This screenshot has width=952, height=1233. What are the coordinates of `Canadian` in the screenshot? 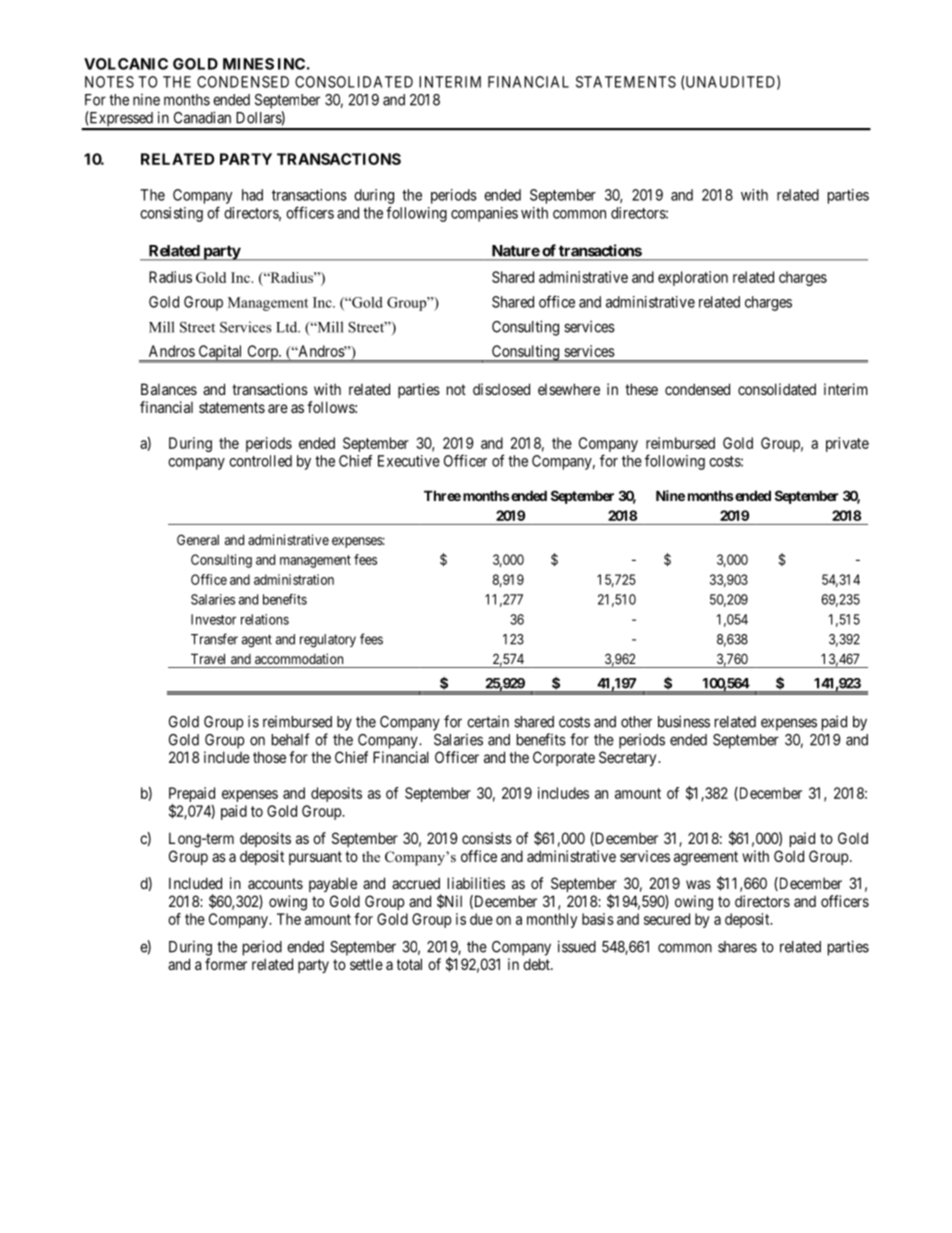 It's located at (202, 117).
